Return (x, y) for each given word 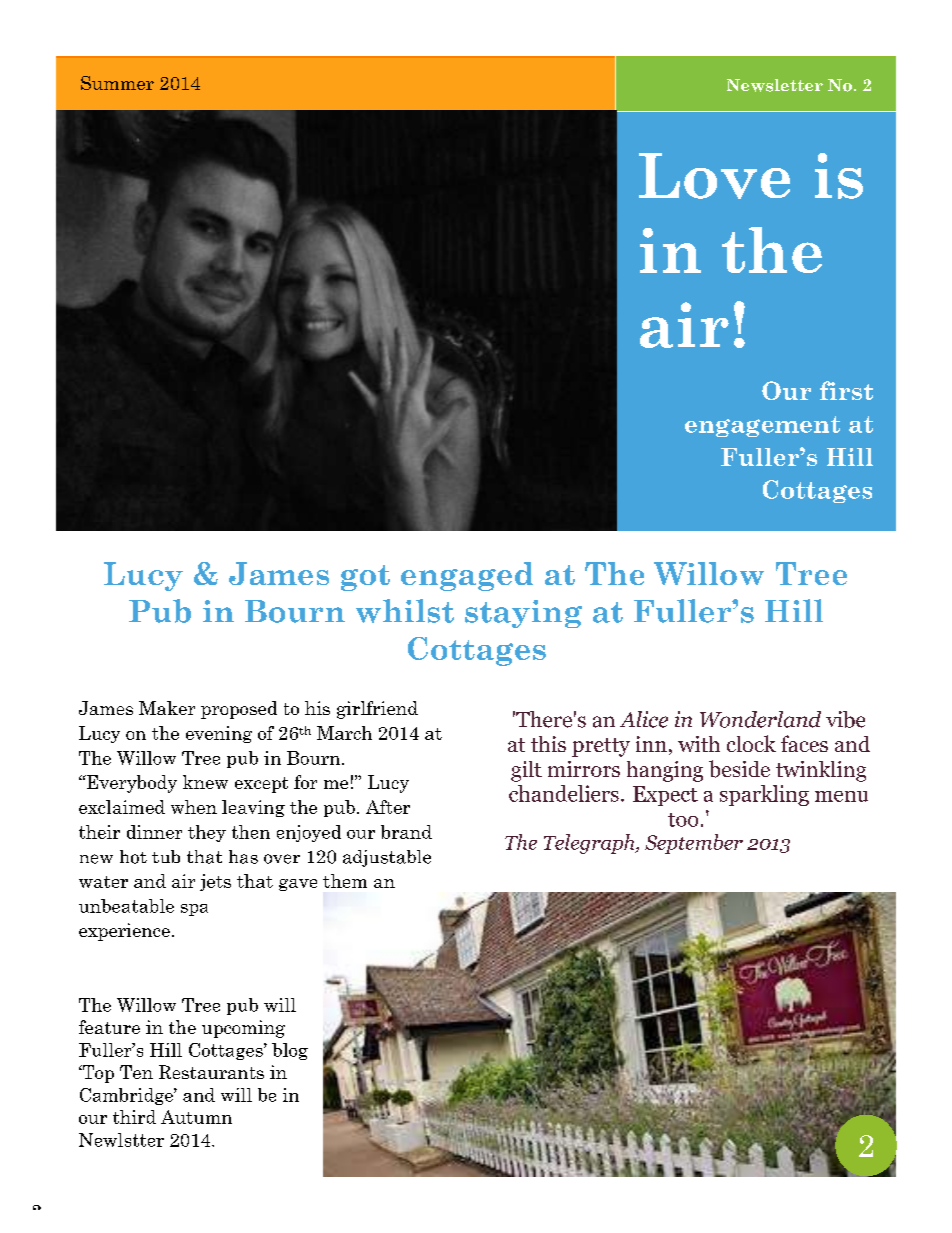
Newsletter (775, 85)
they (207, 833)
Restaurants (211, 1072)
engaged (467, 576)
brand (406, 832)
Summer (117, 83)
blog (290, 1051)
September (694, 844)
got (365, 578)
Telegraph (590, 844)
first (846, 390)
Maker (167, 708)
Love (714, 176)
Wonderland (760, 719)
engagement (762, 426)
